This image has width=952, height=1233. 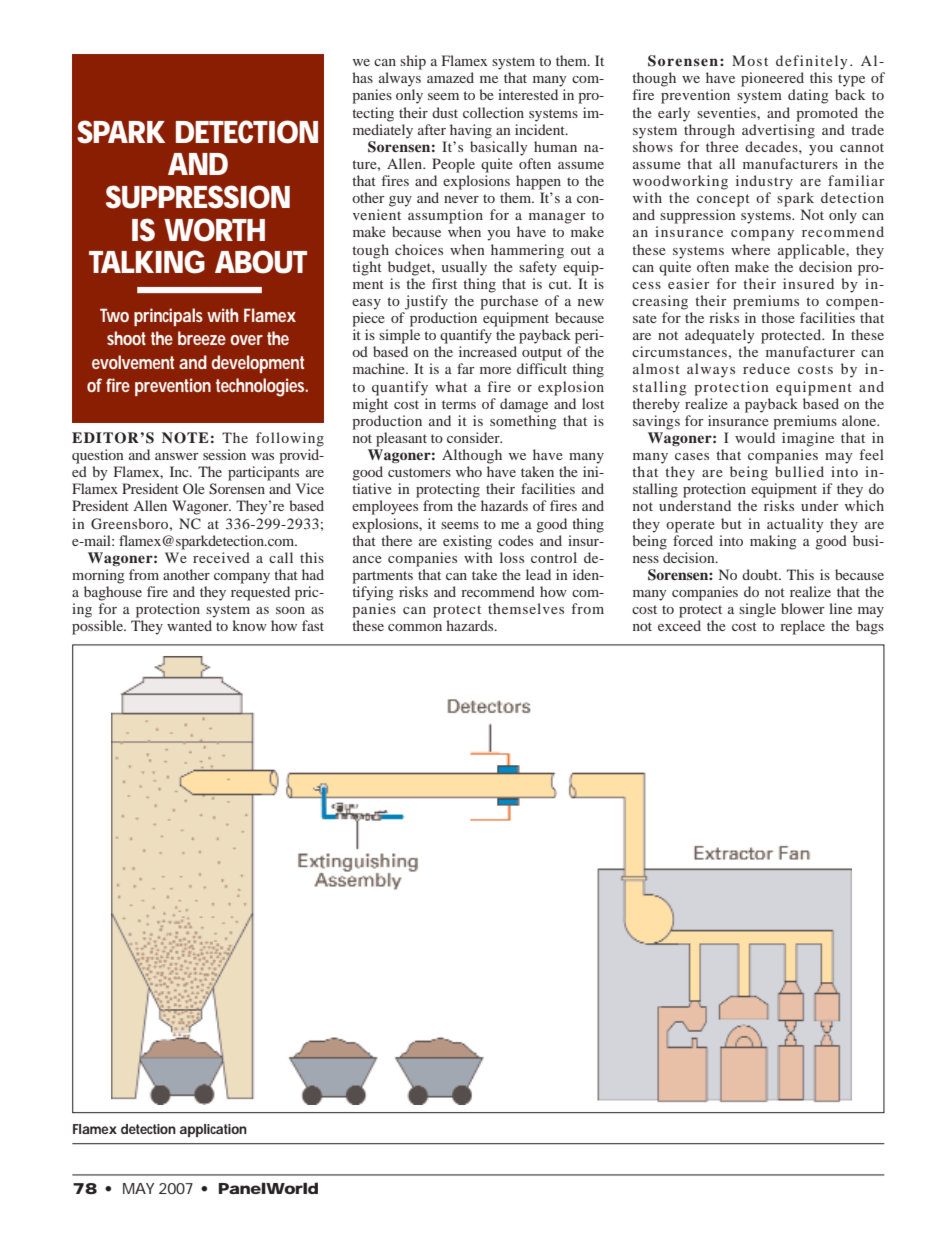 I want to click on collection, so click(x=493, y=112).
